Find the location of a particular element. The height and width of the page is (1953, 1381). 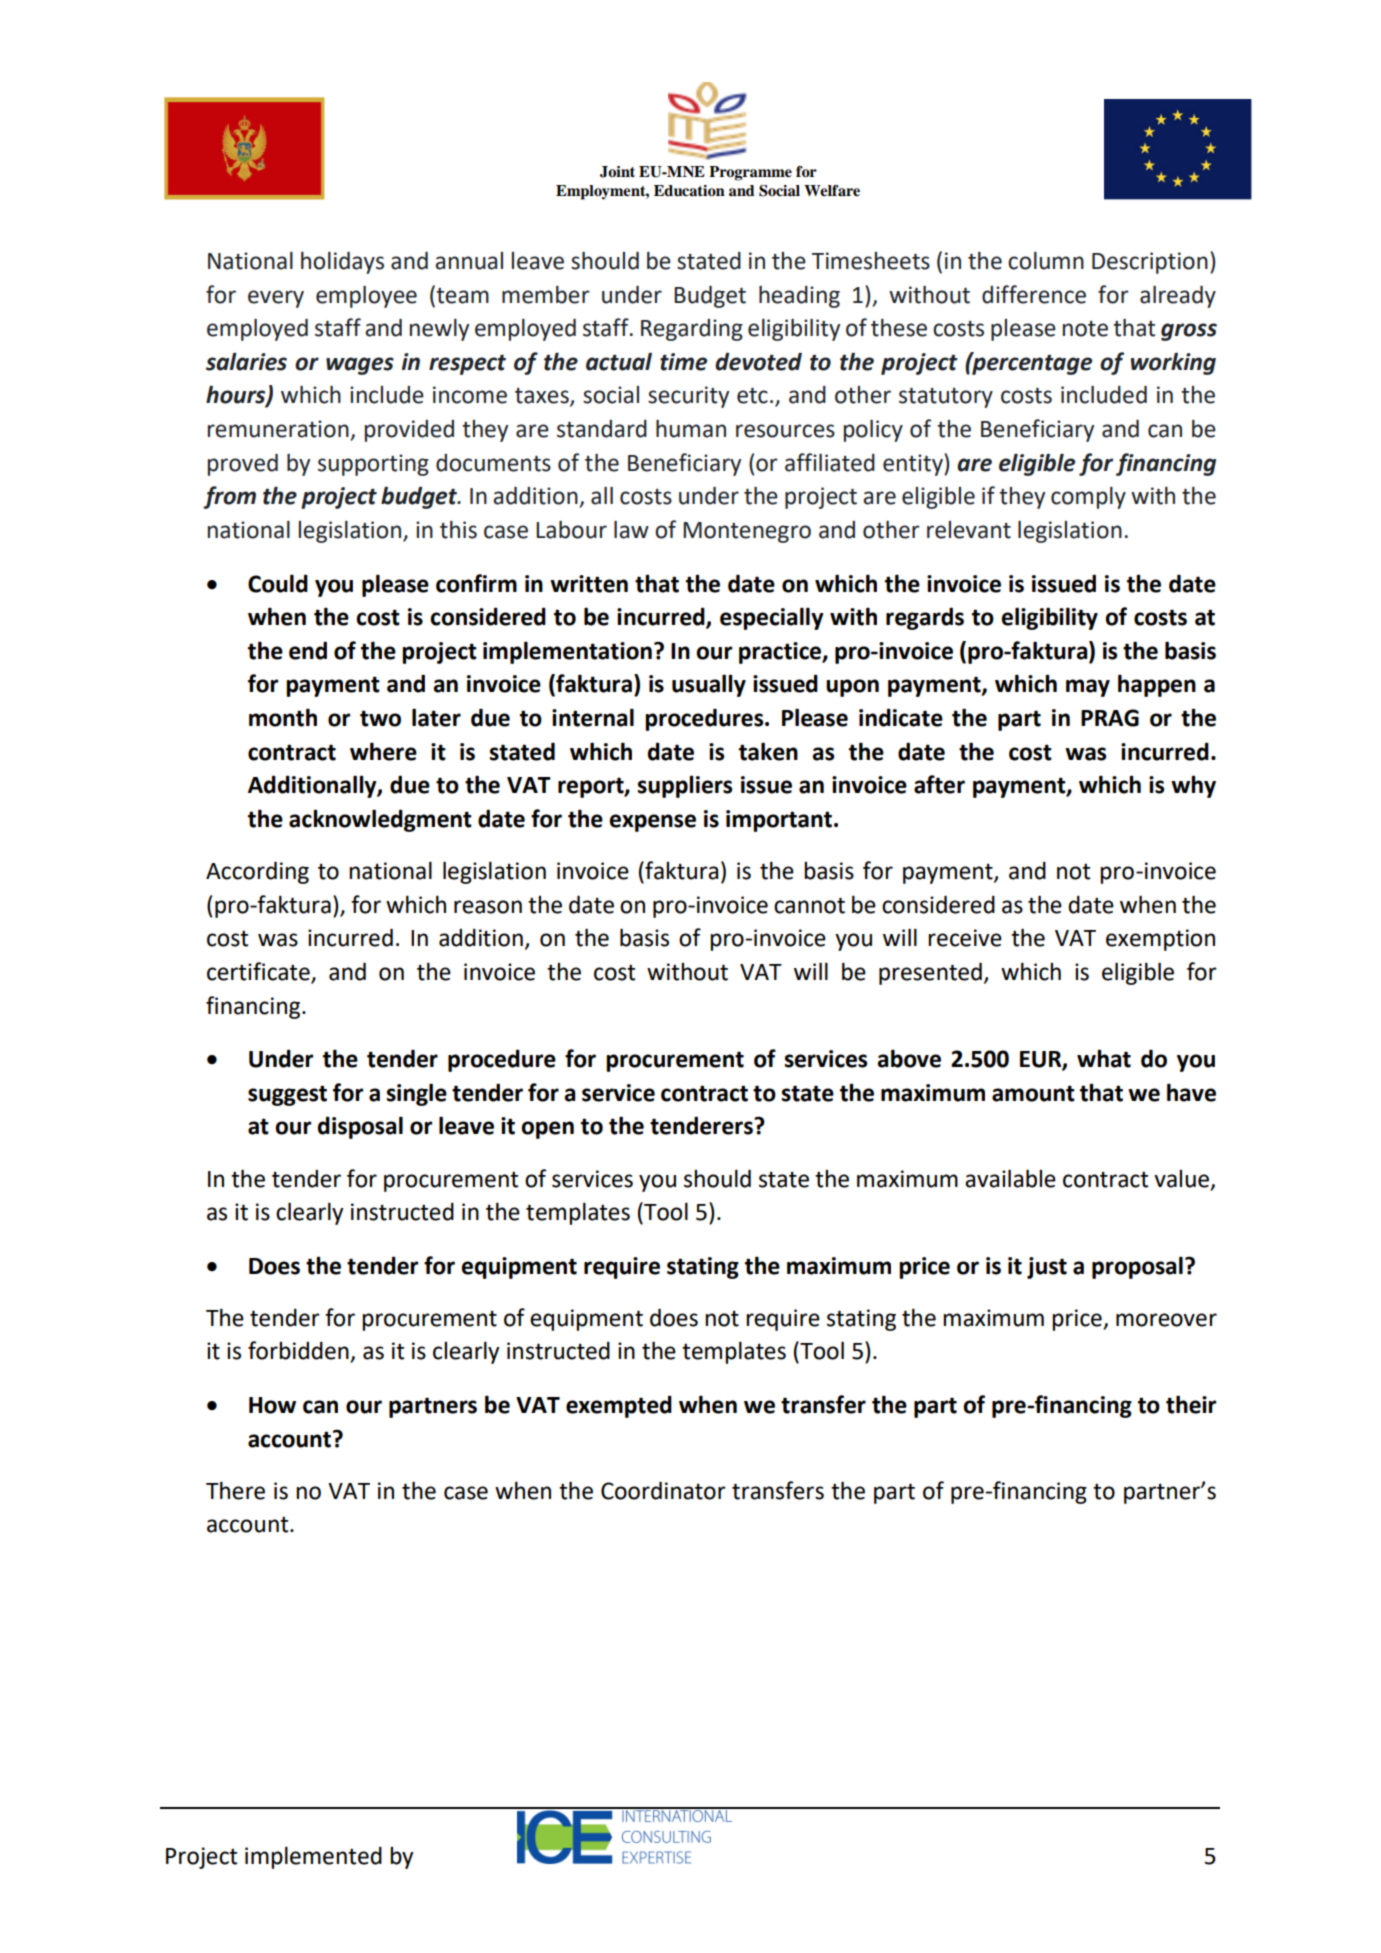

their is located at coordinates (1191, 1404).
